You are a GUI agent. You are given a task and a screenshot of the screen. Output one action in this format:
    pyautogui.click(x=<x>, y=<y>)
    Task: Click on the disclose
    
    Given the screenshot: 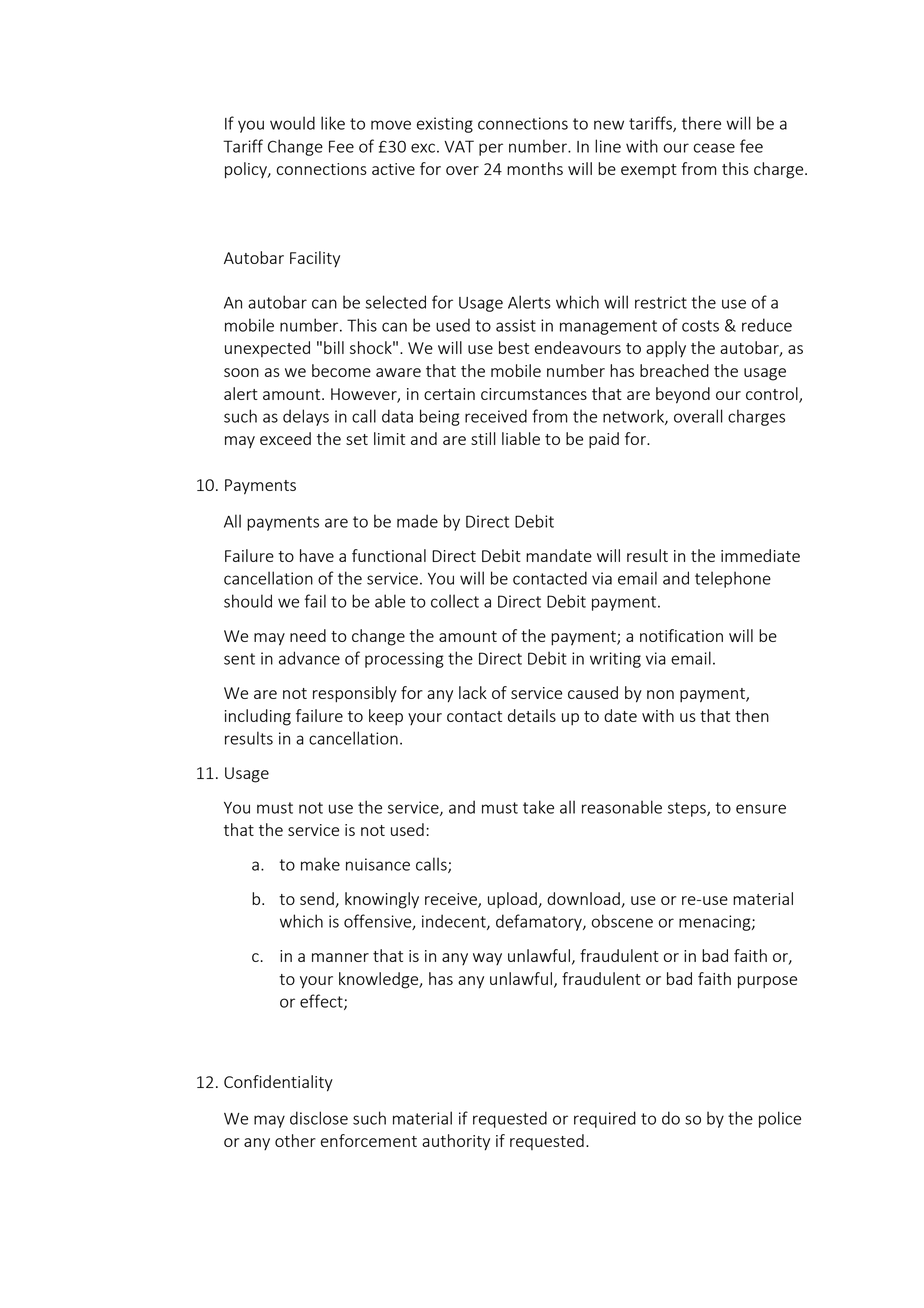 What is the action you would take?
    pyautogui.click(x=319, y=1118)
